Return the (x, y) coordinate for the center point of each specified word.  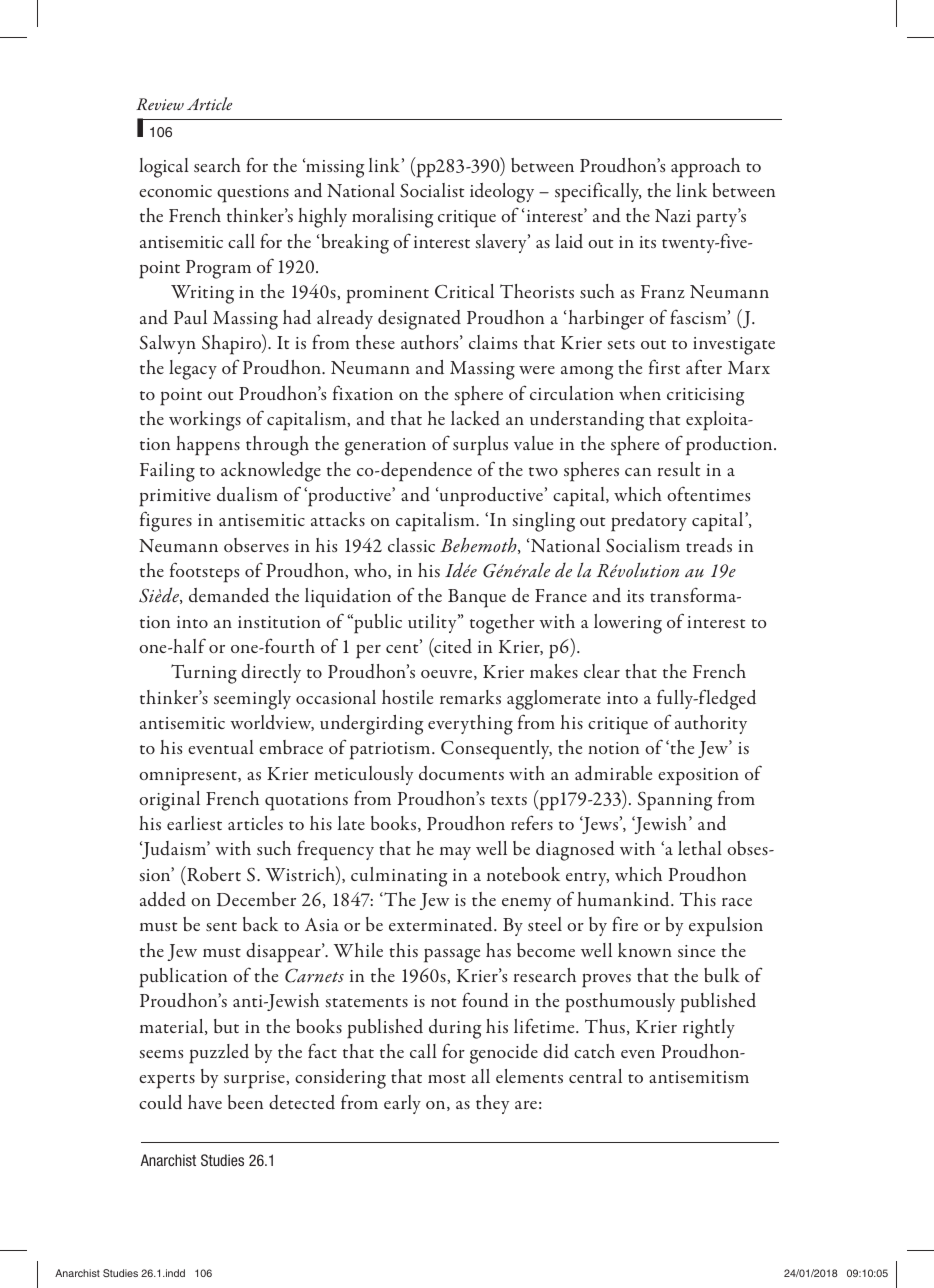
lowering (628, 624)
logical (164, 168)
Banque (477, 598)
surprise (255, 1080)
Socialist (432, 190)
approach (705, 168)
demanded (229, 595)
